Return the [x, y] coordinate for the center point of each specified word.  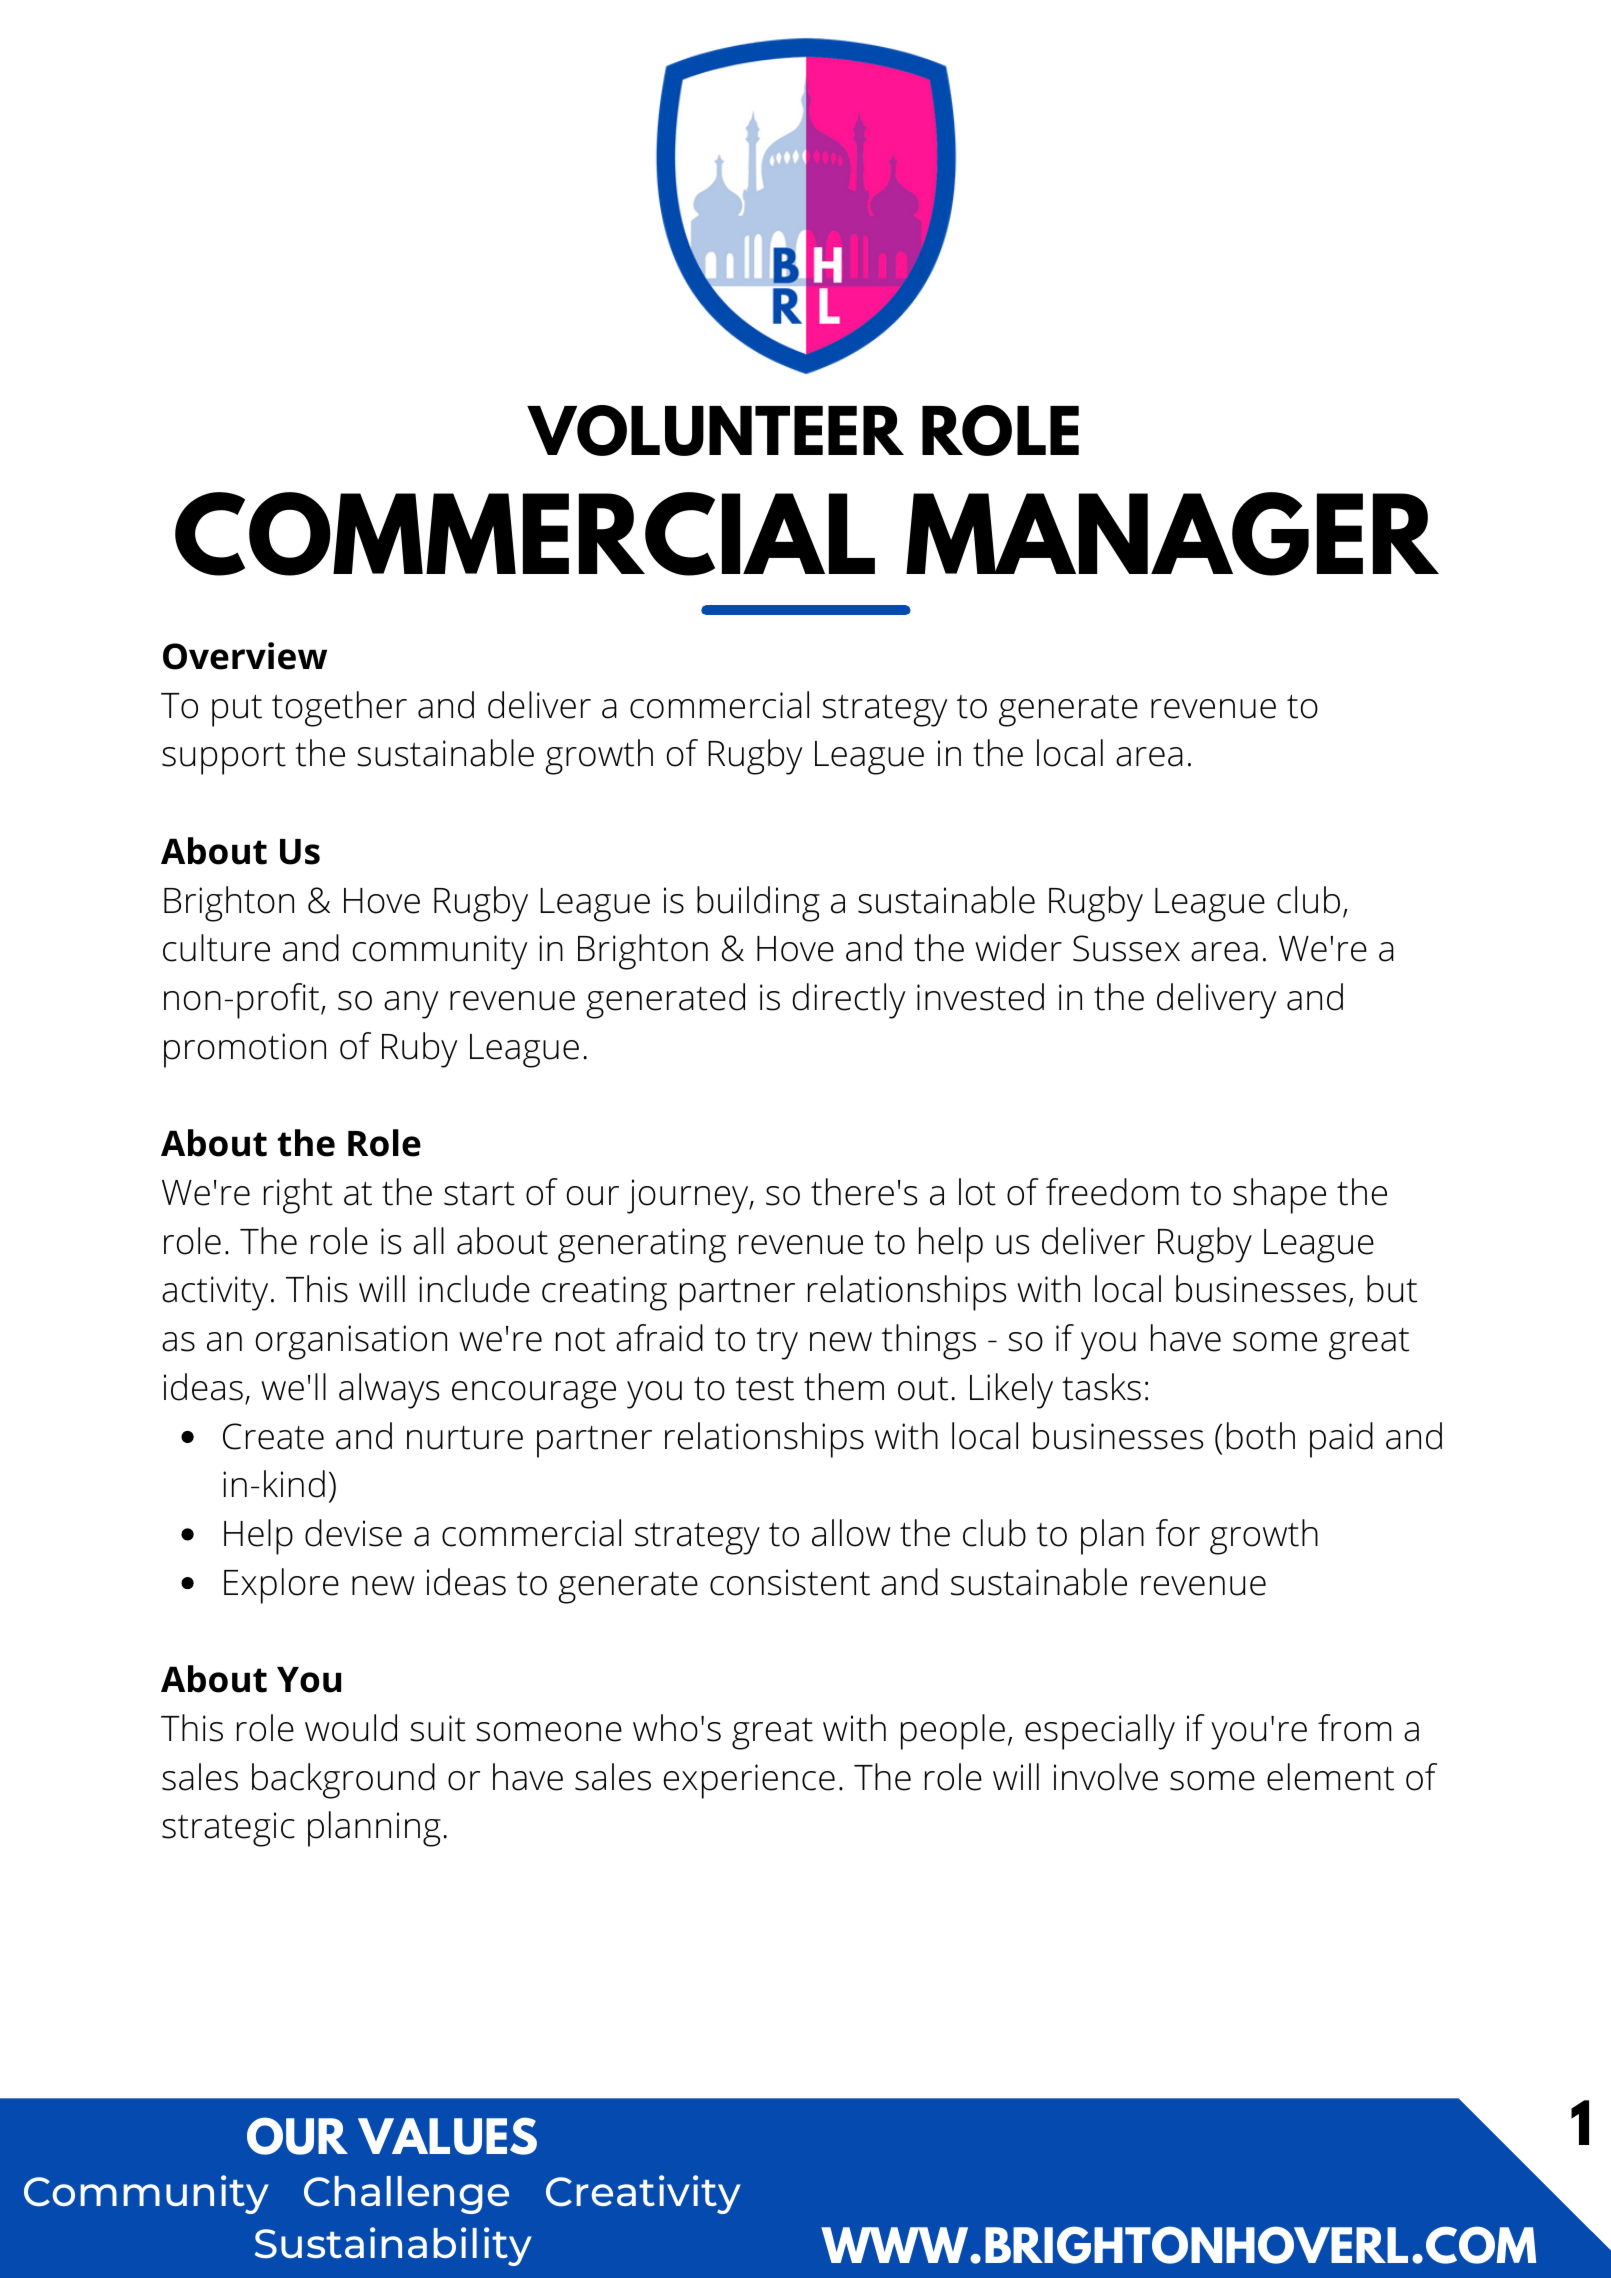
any [411, 1005]
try [777, 1344]
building [758, 904]
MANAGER [1172, 534]
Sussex [1126, 948]
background [343, 1781]
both [1261, 1436]
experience [749, 1781]
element [1330, 1777]
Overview [245, 656]
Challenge [406, 2195]
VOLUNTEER [715, 430]
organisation [351, 1342]
